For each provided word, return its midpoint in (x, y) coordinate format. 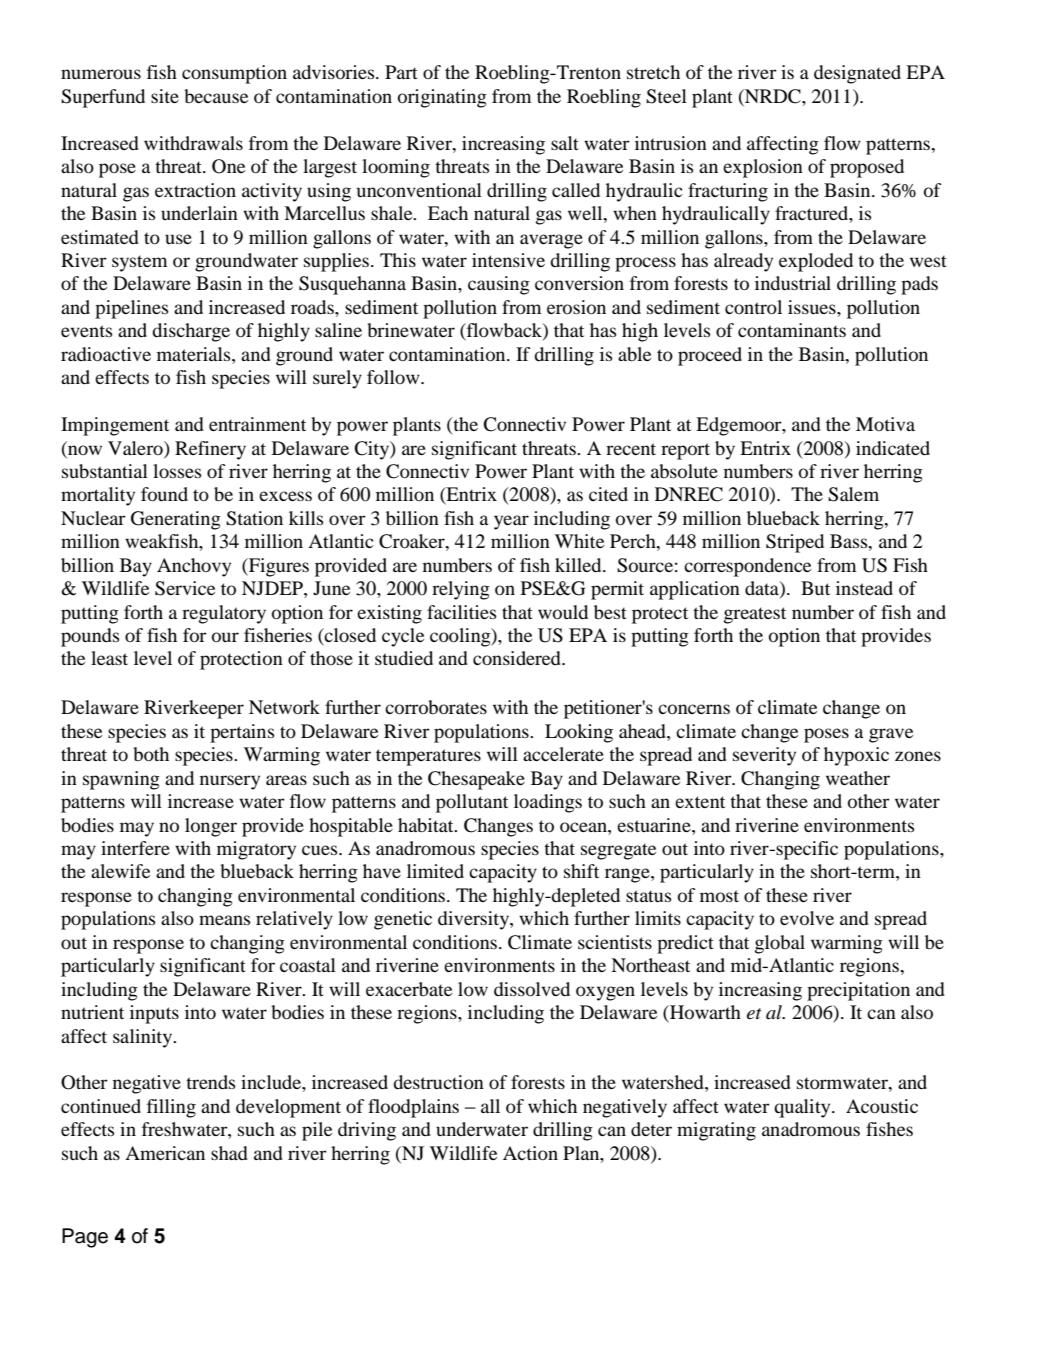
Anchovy (194, 567)
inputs (154, 1014)
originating (442, 98)
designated (857, 74)
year (511, 522)
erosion (576, 307)
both (151, 754)
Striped (795, 543)
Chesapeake (476, 780)
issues (813, 307)
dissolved (532, 989)
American (165, 1153)
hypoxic (856, 756)
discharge (191, 332)
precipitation (858, 991)
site (165, 96)
